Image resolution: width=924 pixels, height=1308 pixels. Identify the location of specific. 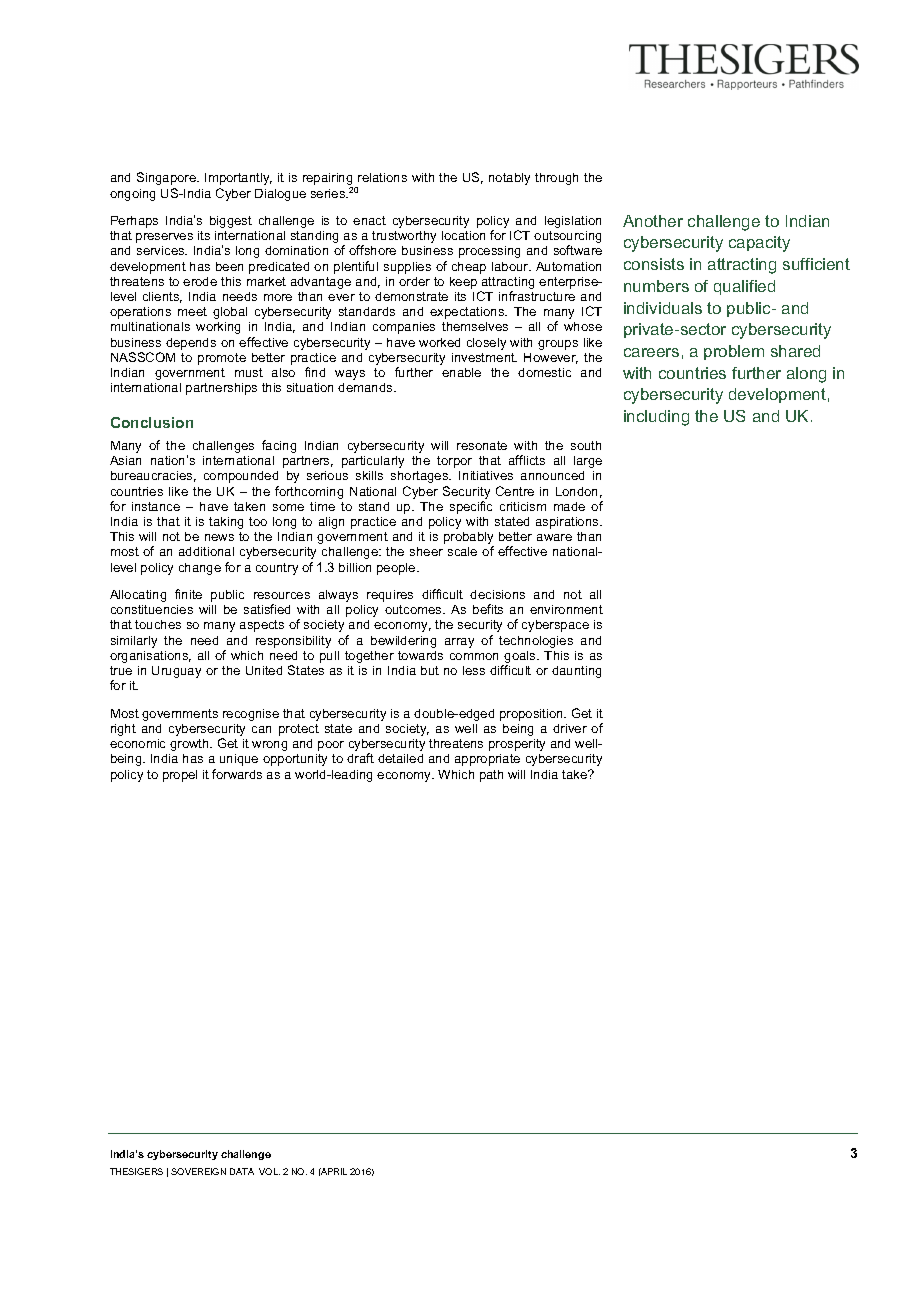
(471, 507).
